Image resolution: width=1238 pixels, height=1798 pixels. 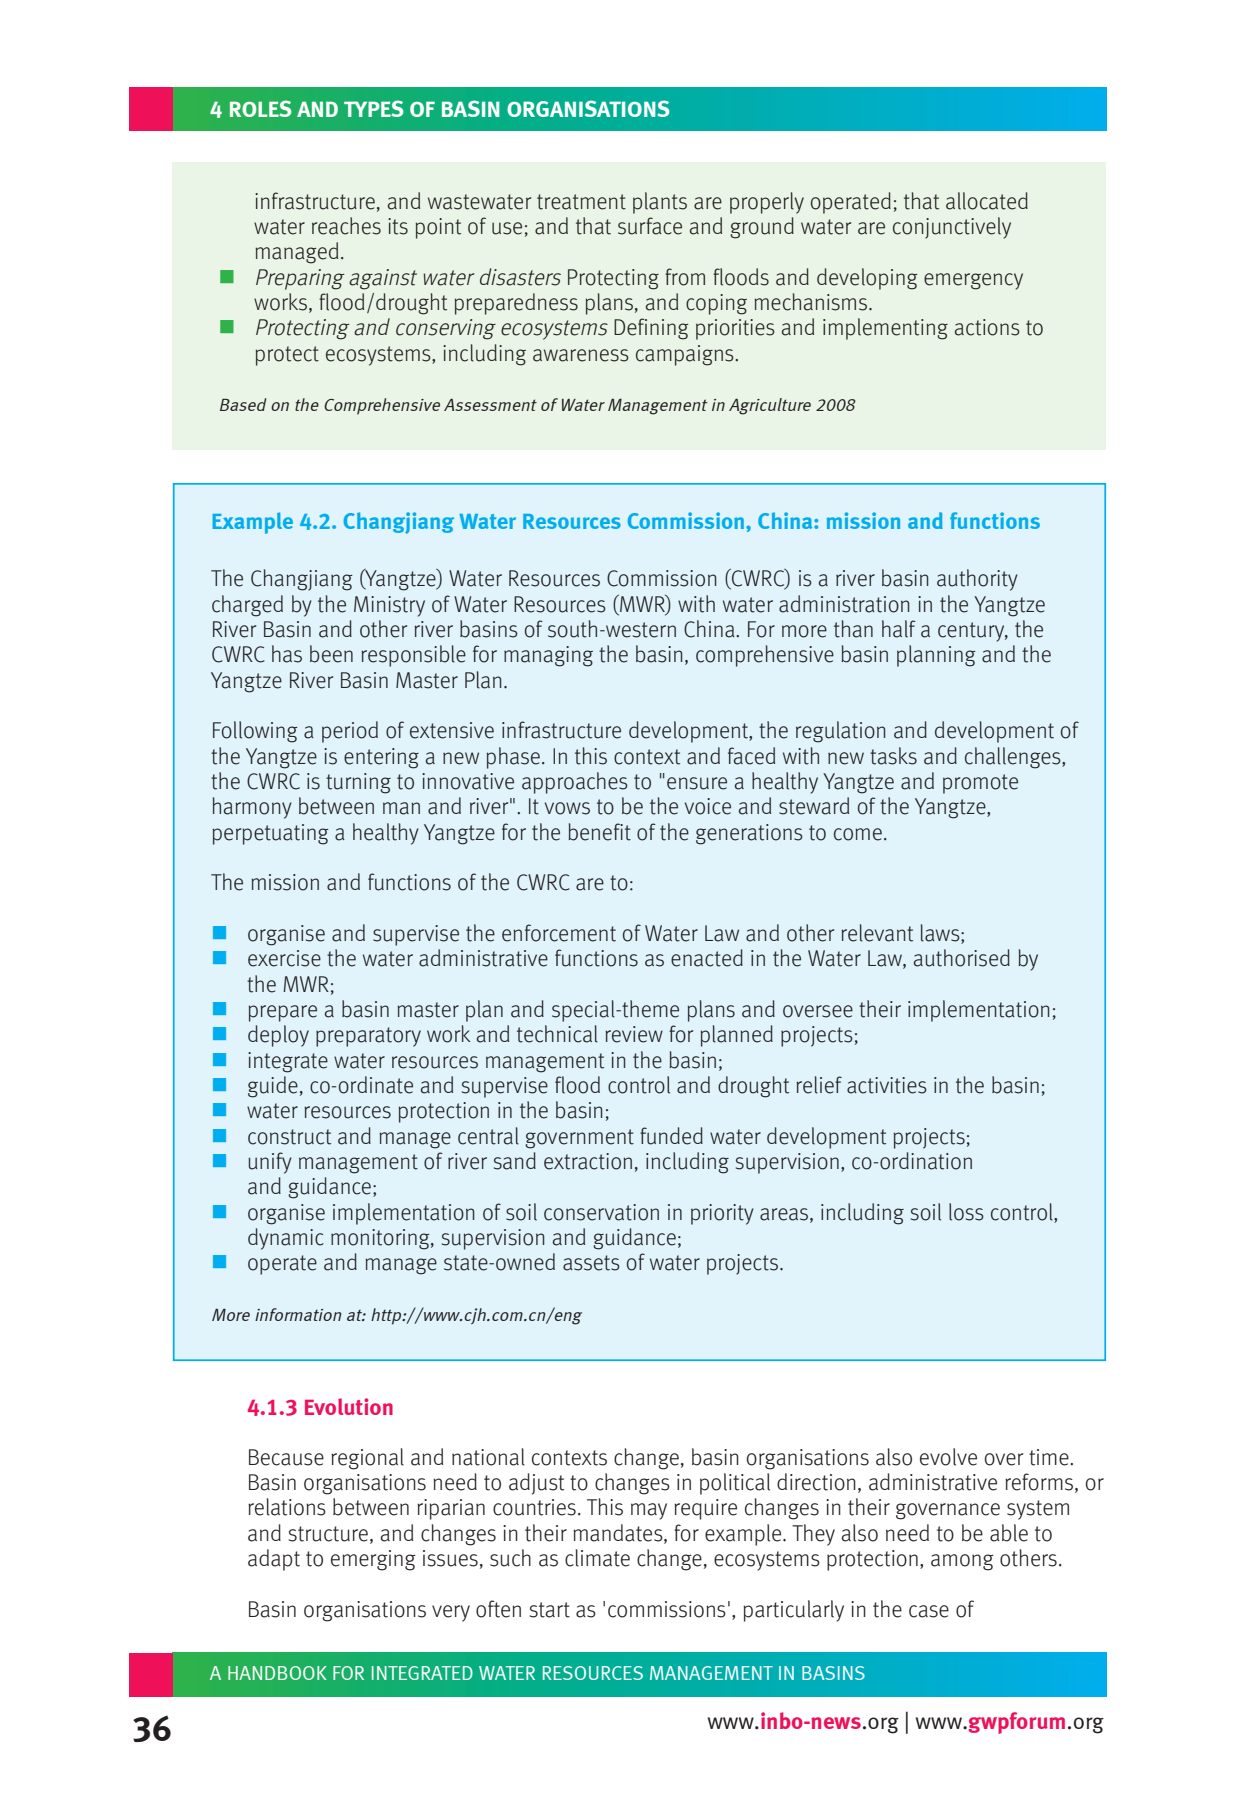 What do you see at coordinates (389, 606) in the screenshot?
I see `Ministry` at bounding box center [389, 606].
